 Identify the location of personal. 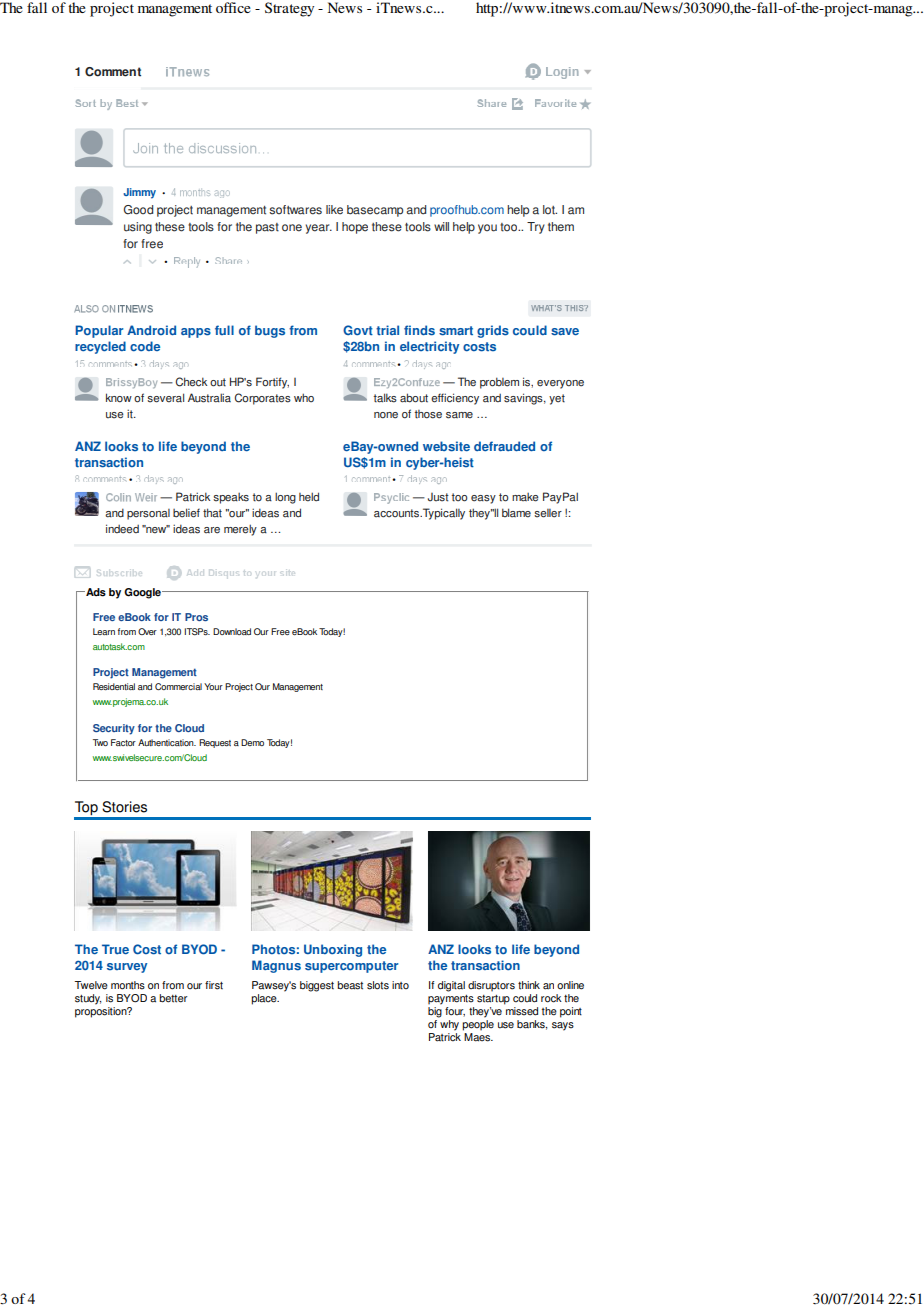
(148, 514).
